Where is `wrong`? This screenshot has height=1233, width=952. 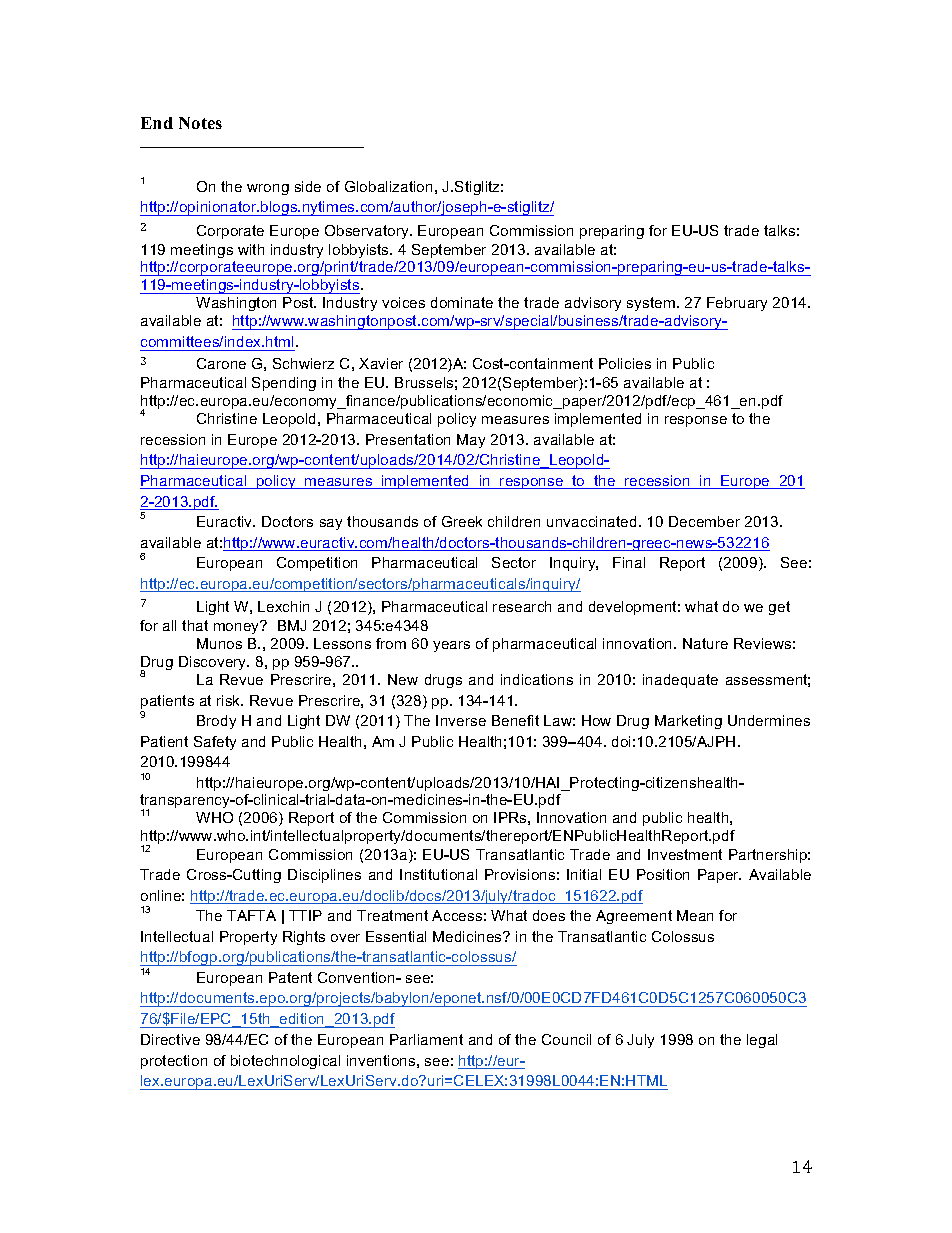 wrong is located at coordinates (268, 189).
